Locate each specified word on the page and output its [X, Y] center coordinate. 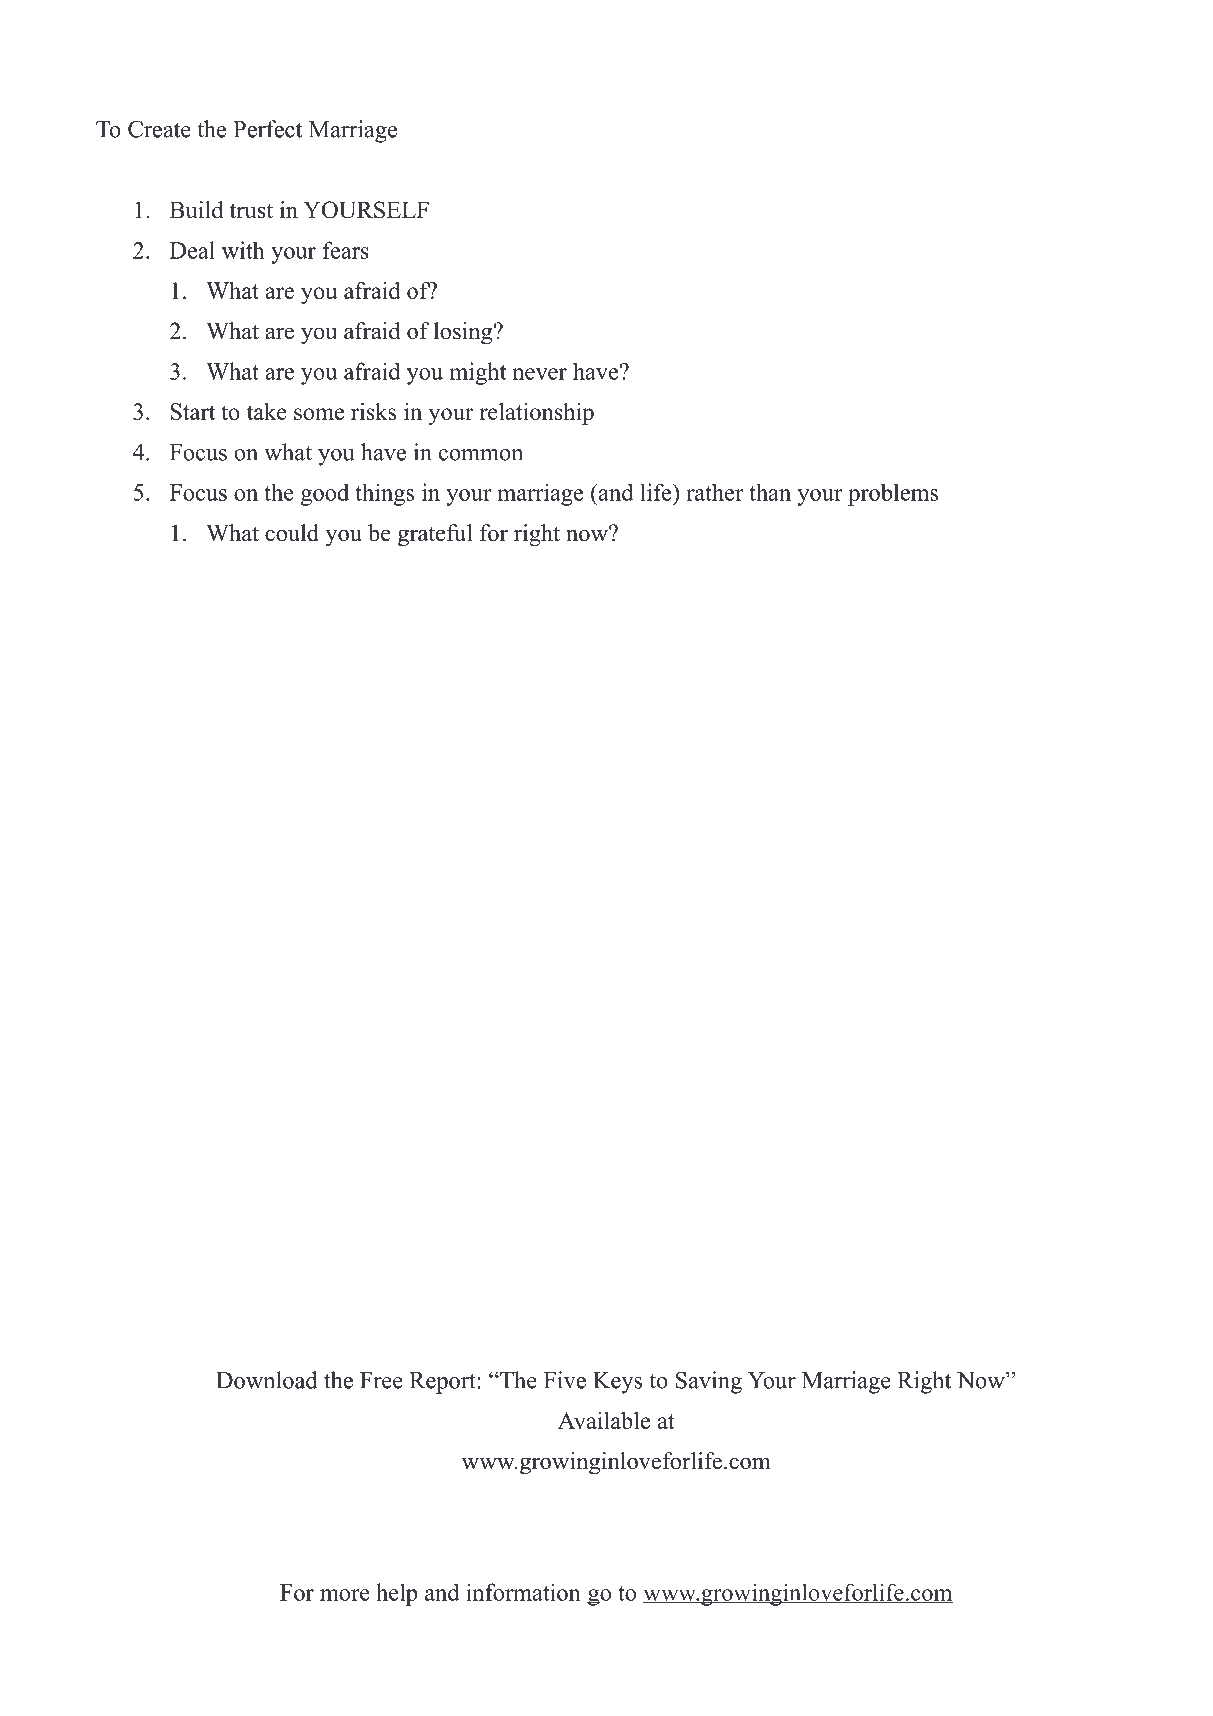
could [292, 533]
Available [604, 1420]
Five [565, 1380]
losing [464, 333]
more [345, 1595]
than [770, 492]
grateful [435, 535]
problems [893, 495]
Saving [709, 1382]
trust [251, 211]
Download [266, 1380]
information [523, 1592]
